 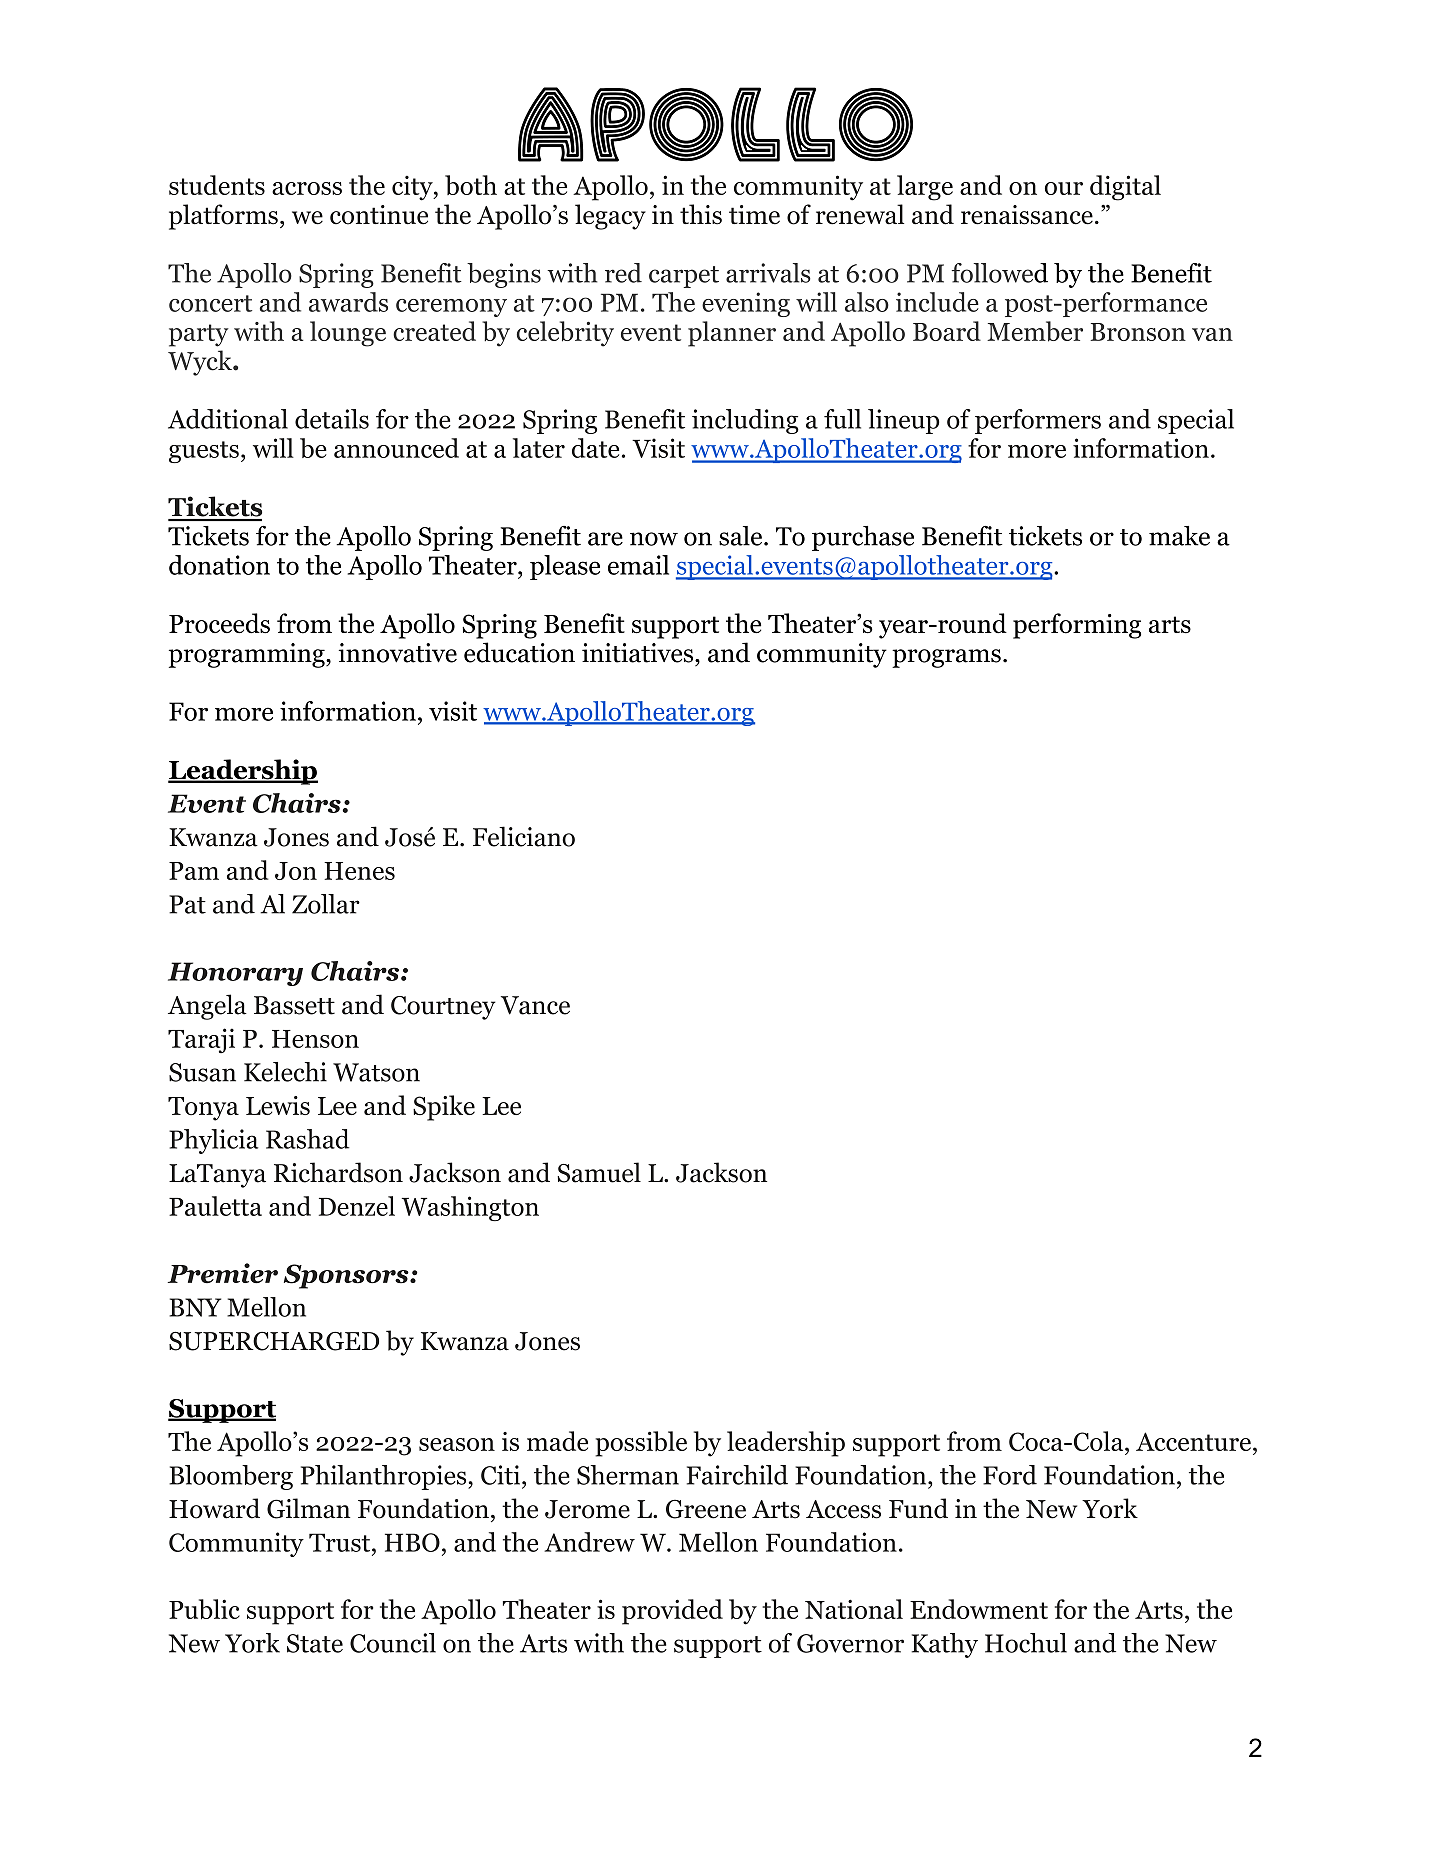 I want to click on State, so click(x=315, y=1643).
